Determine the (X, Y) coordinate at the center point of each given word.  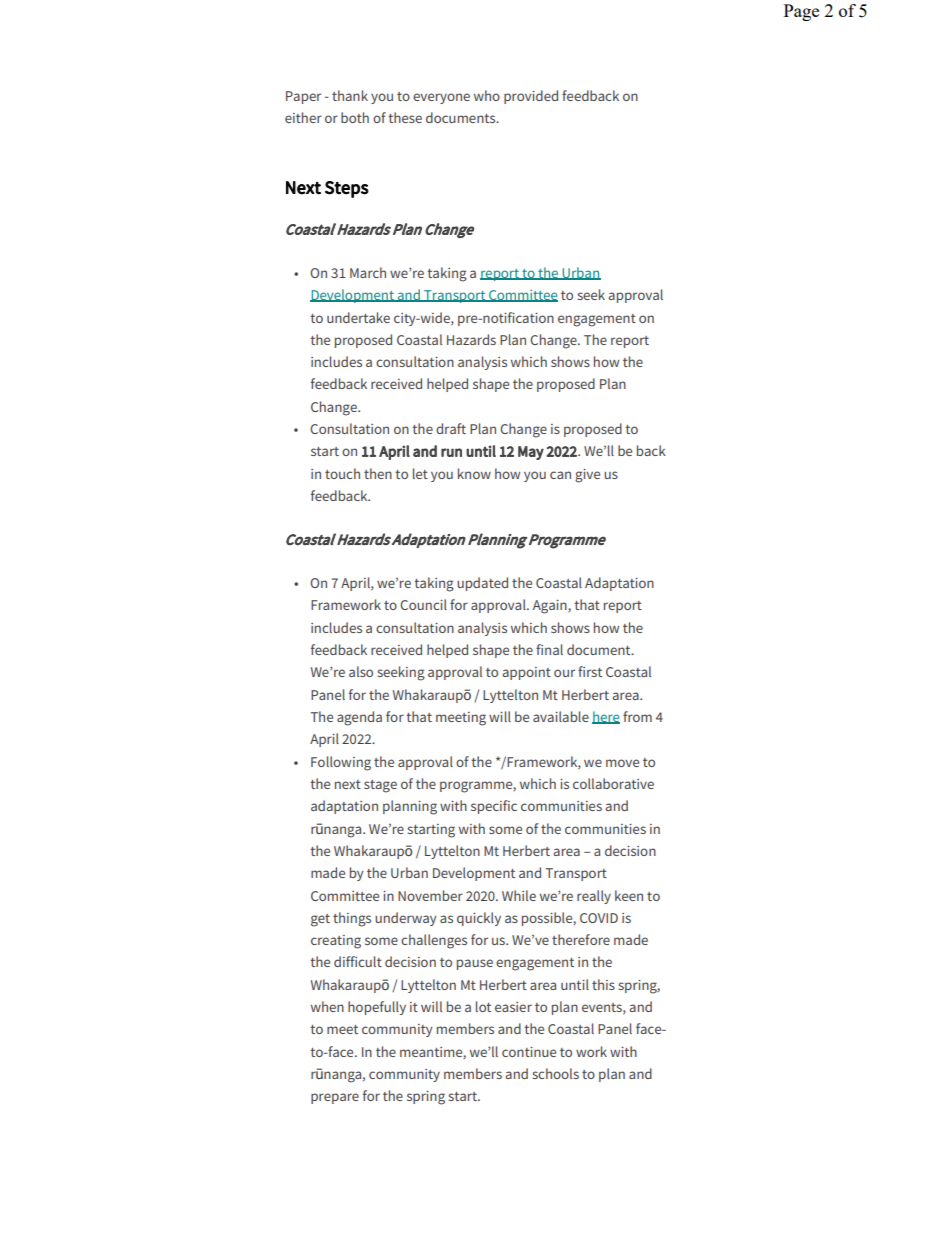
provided (531, 97)
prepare (335, 1098)
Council (423, 604)
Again (551, 607)
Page (801, 12)
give (587, 476)
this (603, 984)
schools (555, 1073)
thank (350, 95)
